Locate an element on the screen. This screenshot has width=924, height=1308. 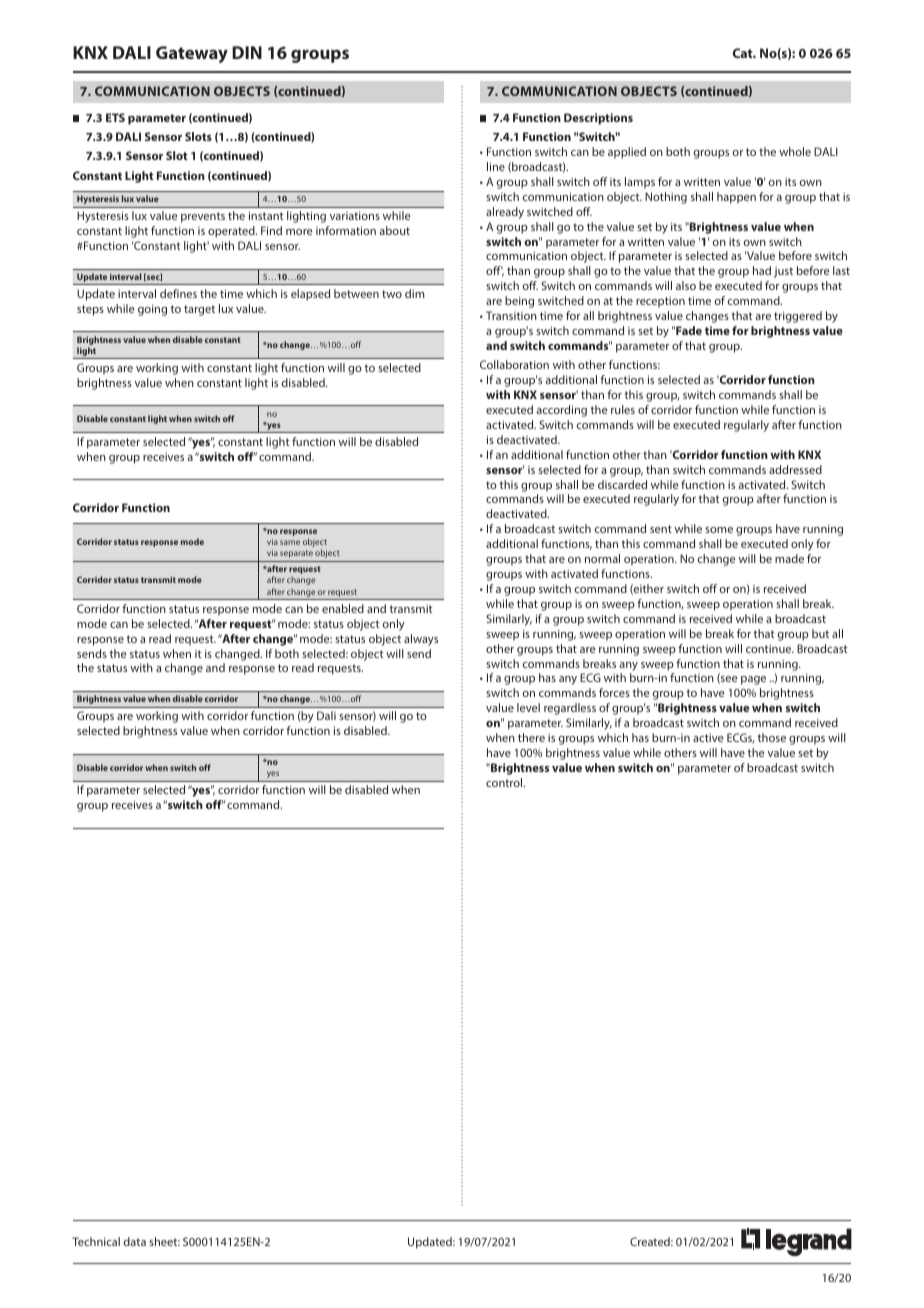
Transition is located at coordinates (511, 315).
